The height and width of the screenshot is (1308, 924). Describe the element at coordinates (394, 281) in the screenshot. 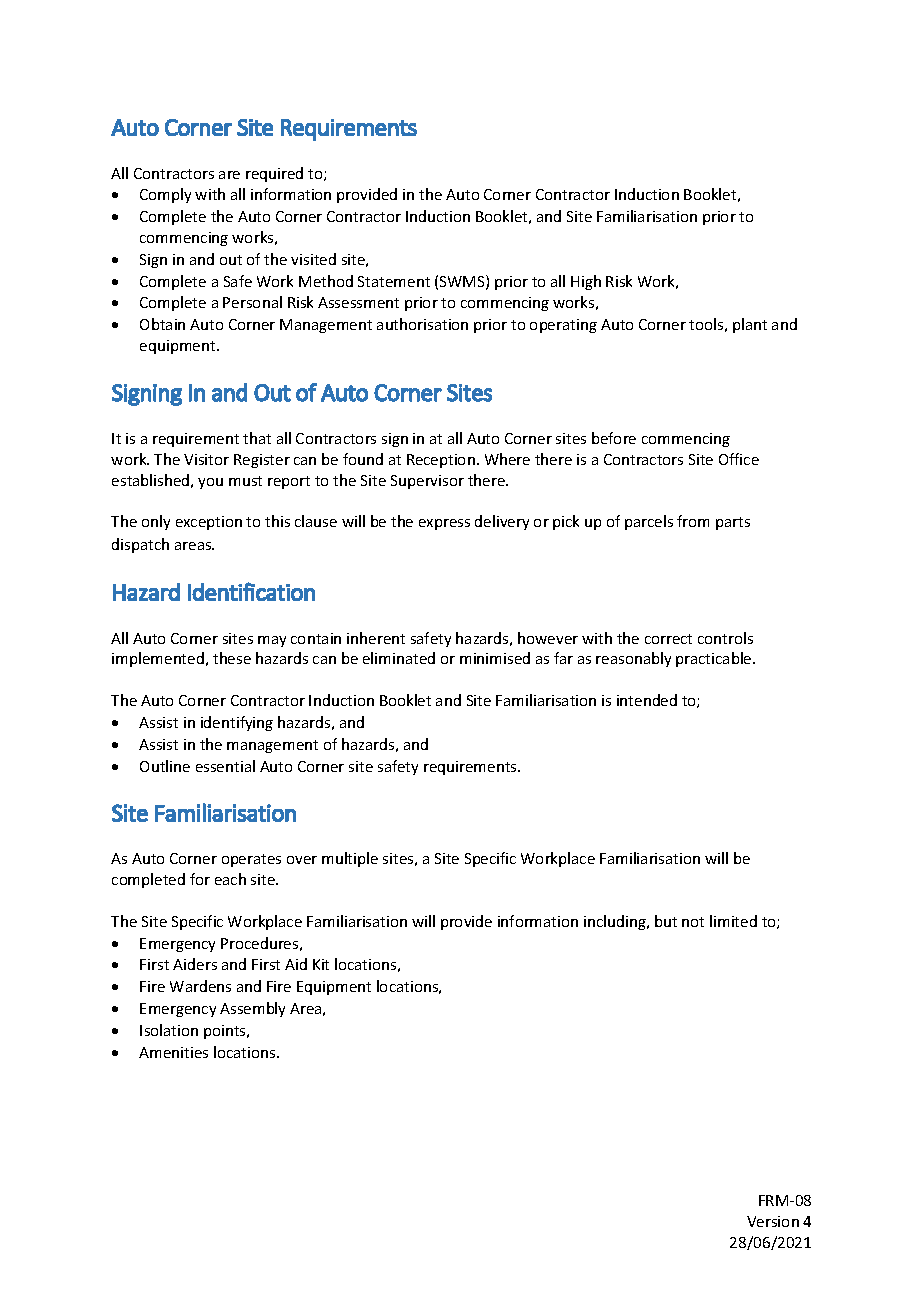

I see `Statement` at that location.
